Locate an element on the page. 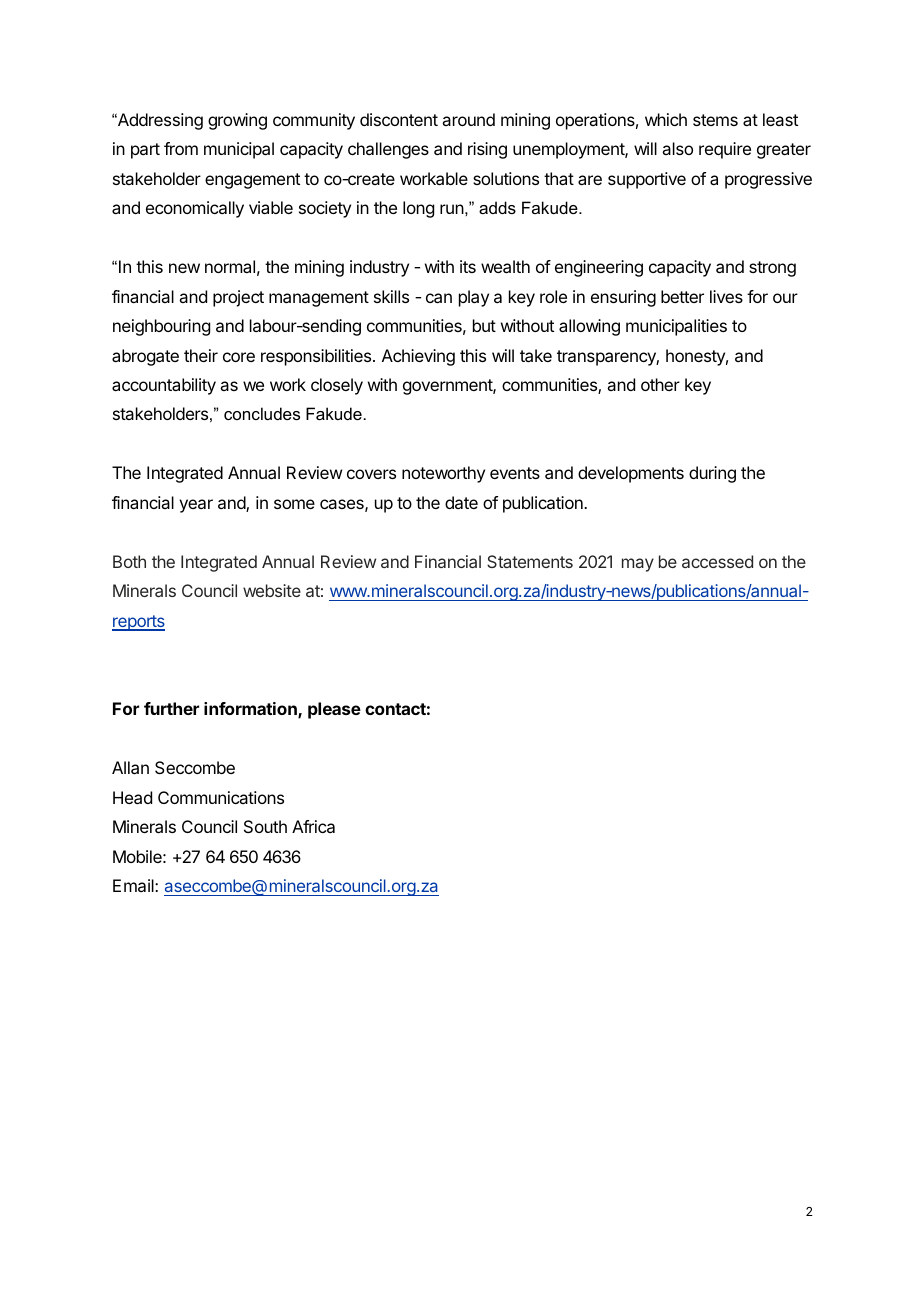 The width and height of the document is (924, 1308). but is located at coordinates (484, 325).
